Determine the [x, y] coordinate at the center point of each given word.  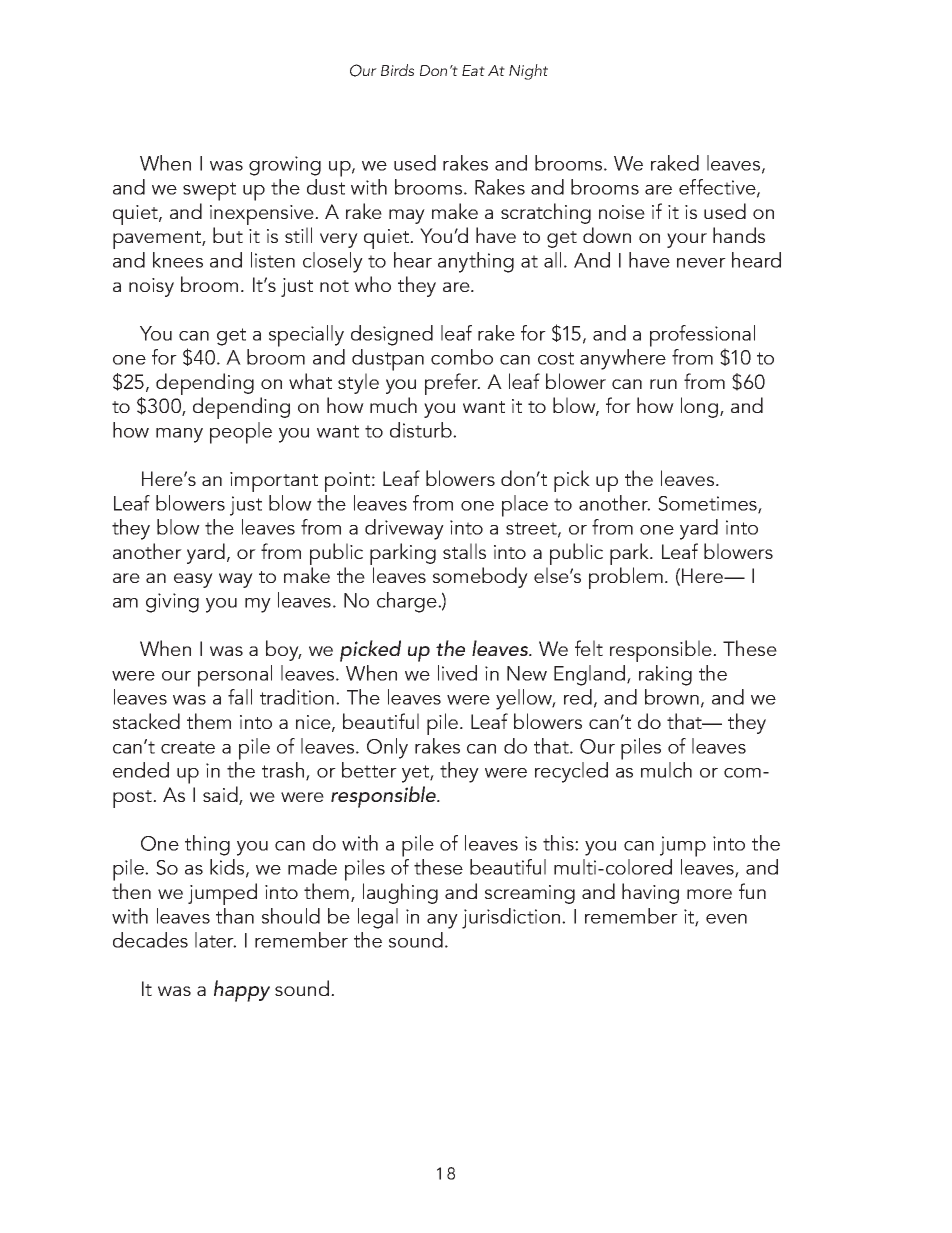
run [663, 384]
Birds [397, 70]
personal [235, 676]
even [726, 919]
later [215, 940]
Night [528, 72]
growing [285, 166]
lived [457, 673]
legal [378, 918]
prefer [452, 384]
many [179, 435]
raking [665, 675]
